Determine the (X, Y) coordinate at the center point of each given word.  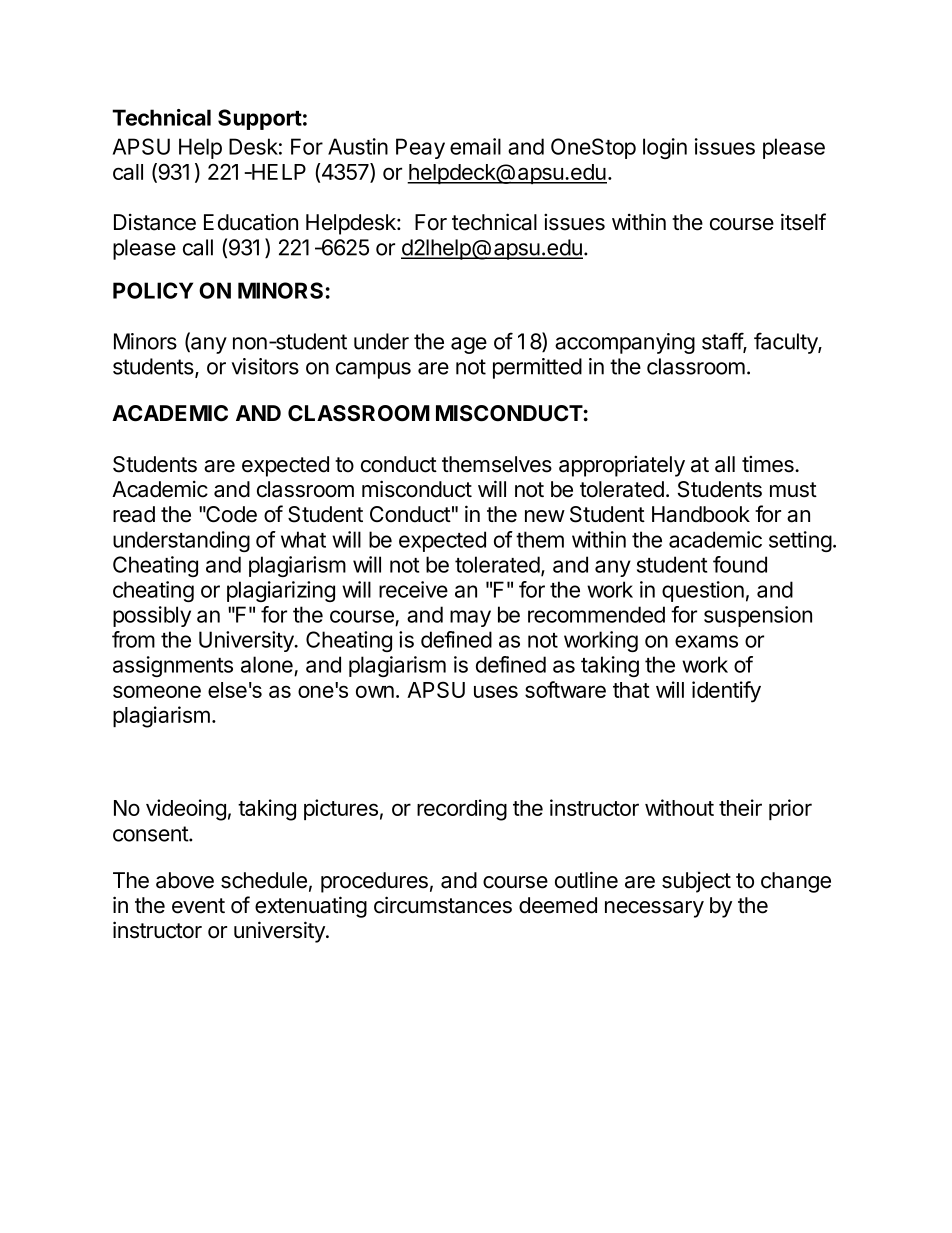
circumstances (443, 905)
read (134, 514)
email (475, 146)
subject (696, 882)
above (185, 880)
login (665, 148)
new (545, 516)
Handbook (701, 514)
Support (260, 119)
